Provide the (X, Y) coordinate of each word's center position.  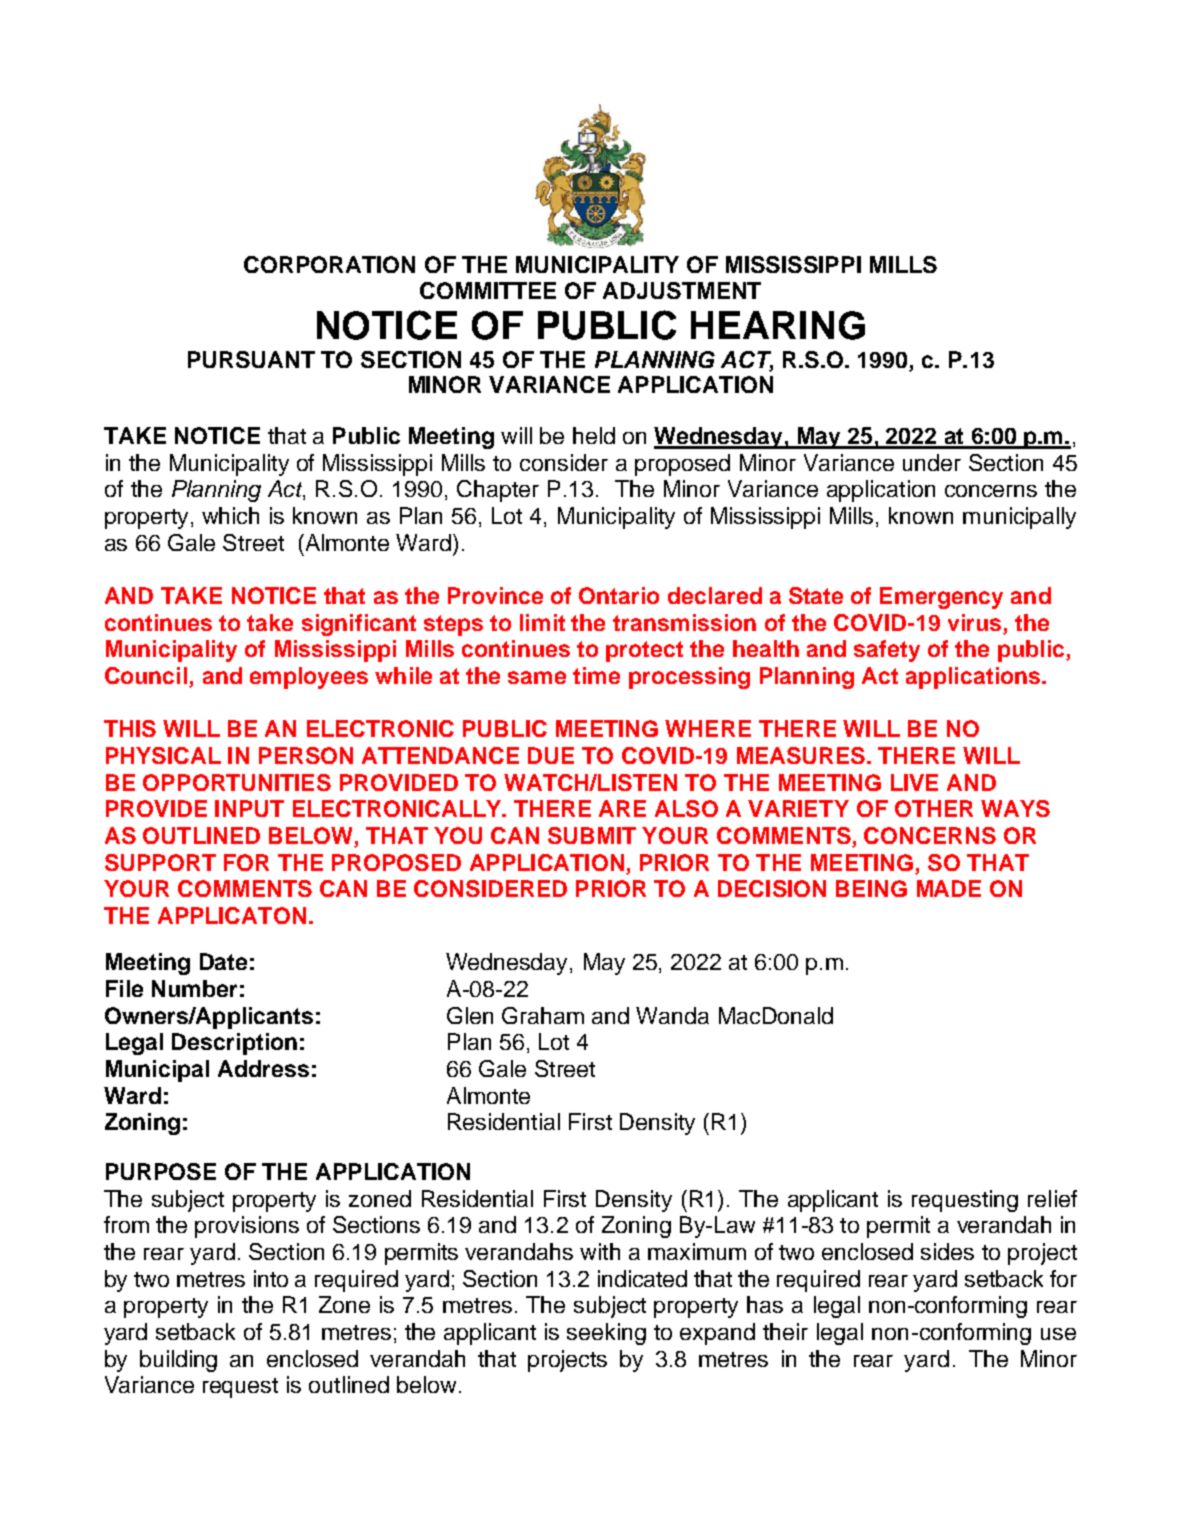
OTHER (934, 808)
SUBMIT (592, 835)
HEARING (778, 325)
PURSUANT (251, 359)
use (1058, 1334)
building (178, 1361)
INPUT (249, 808)
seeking (606, 1334)
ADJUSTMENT (682, 290)
